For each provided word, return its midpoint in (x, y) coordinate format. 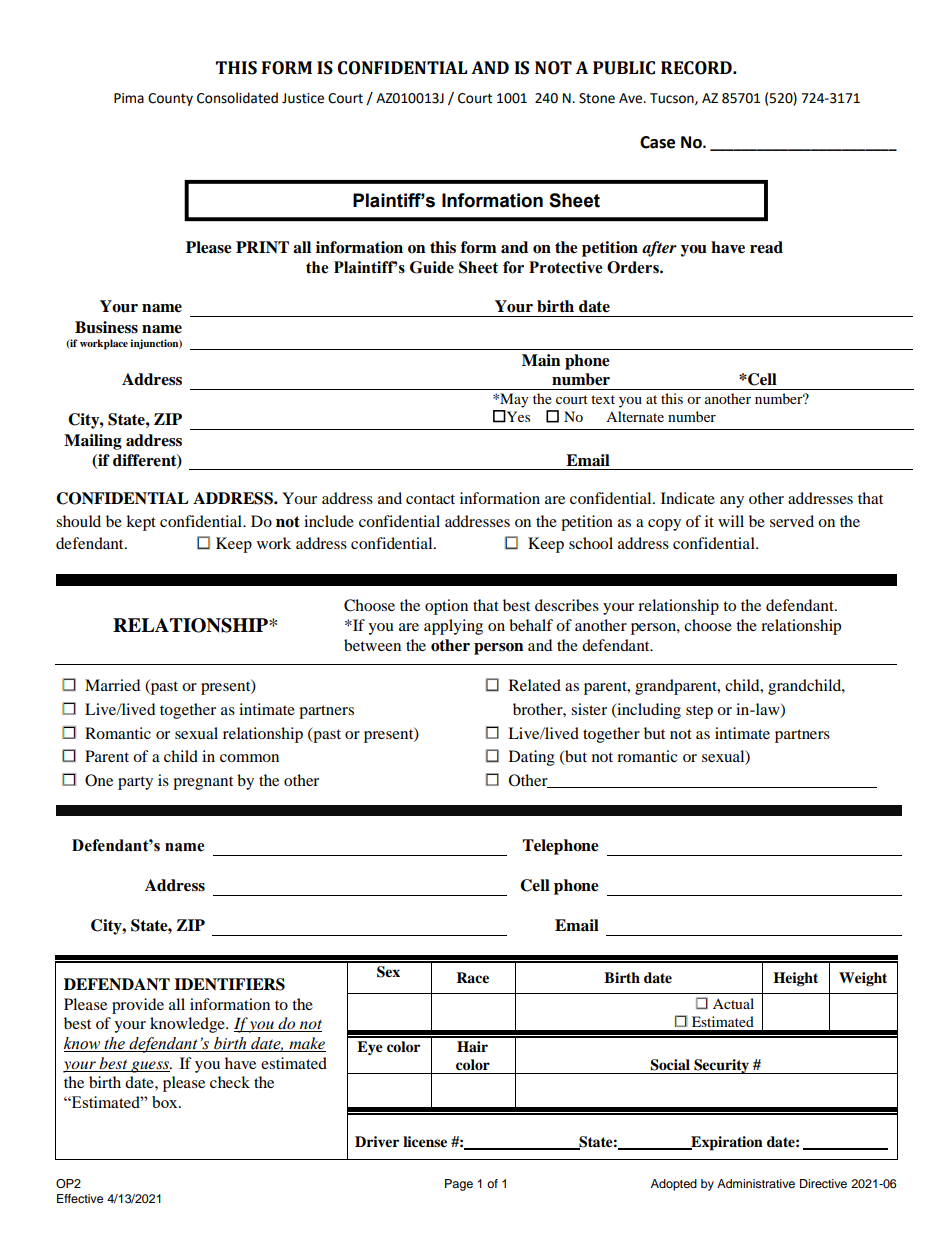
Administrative (756, 1183)
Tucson (673, 99)
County (170, 99)
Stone (597, 98)
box (166, 1102)
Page (459, 1185)
